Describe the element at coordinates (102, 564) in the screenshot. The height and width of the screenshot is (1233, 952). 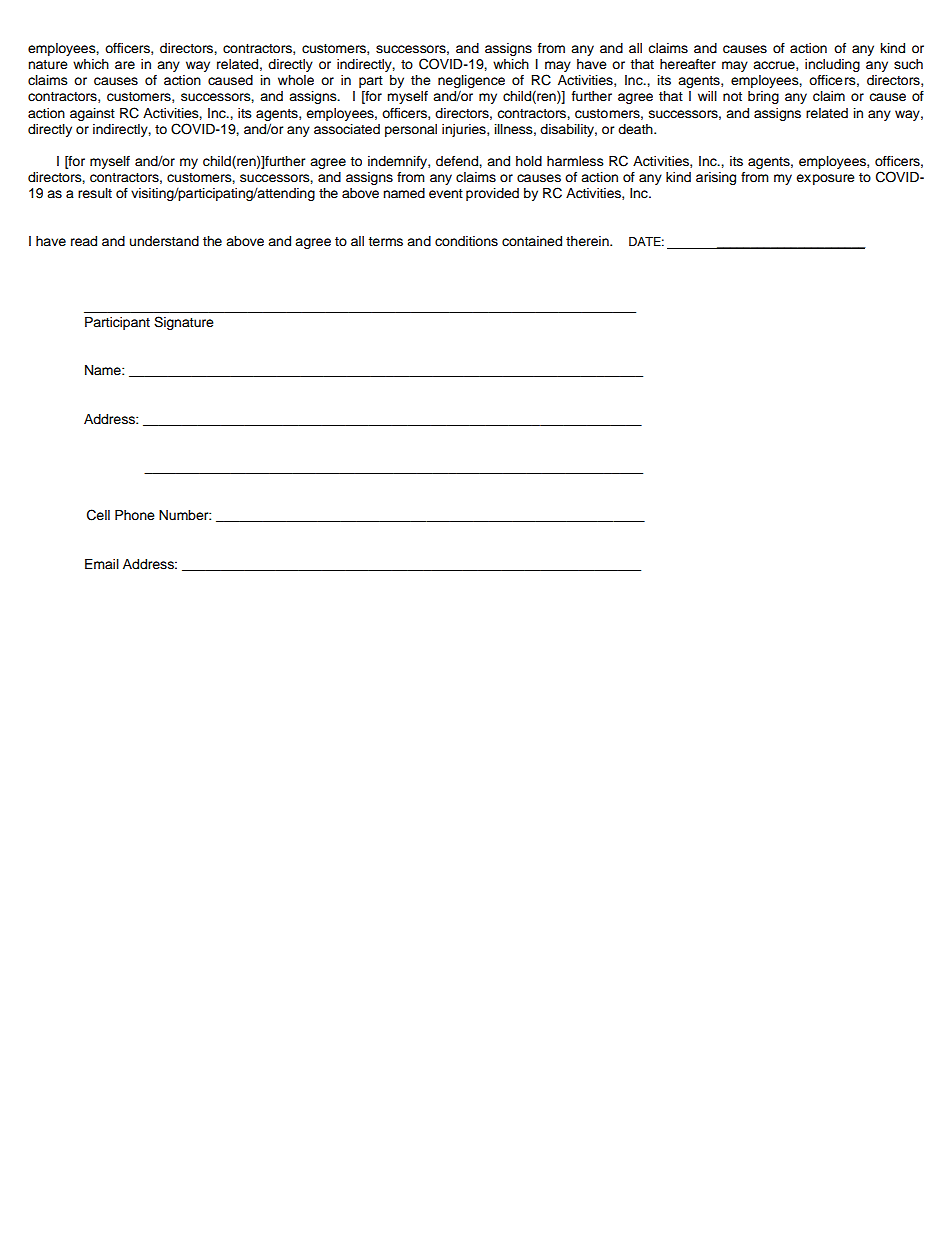
I see `Email` at that location.
